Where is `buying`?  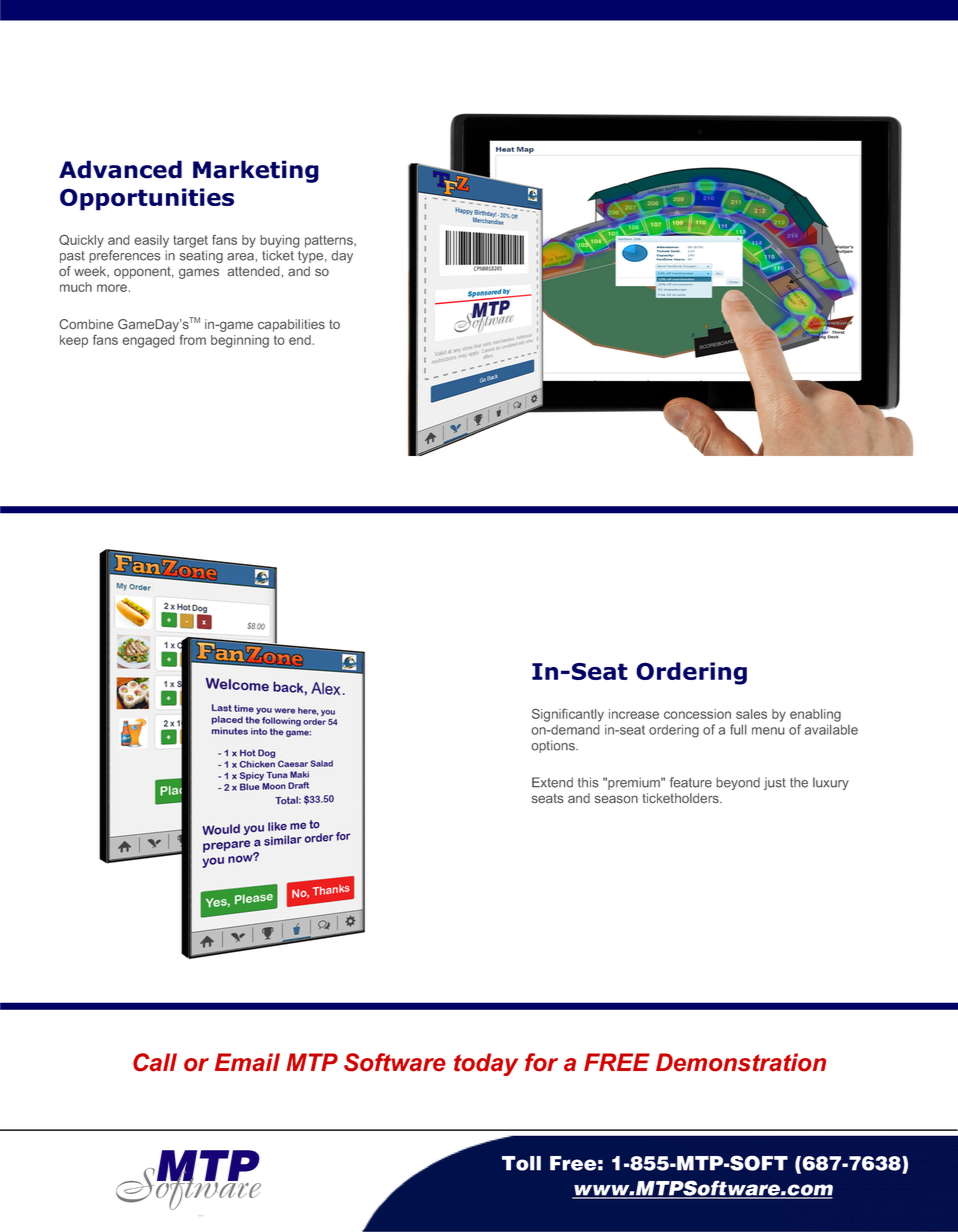
buying is located at coordinates (279, 241).
